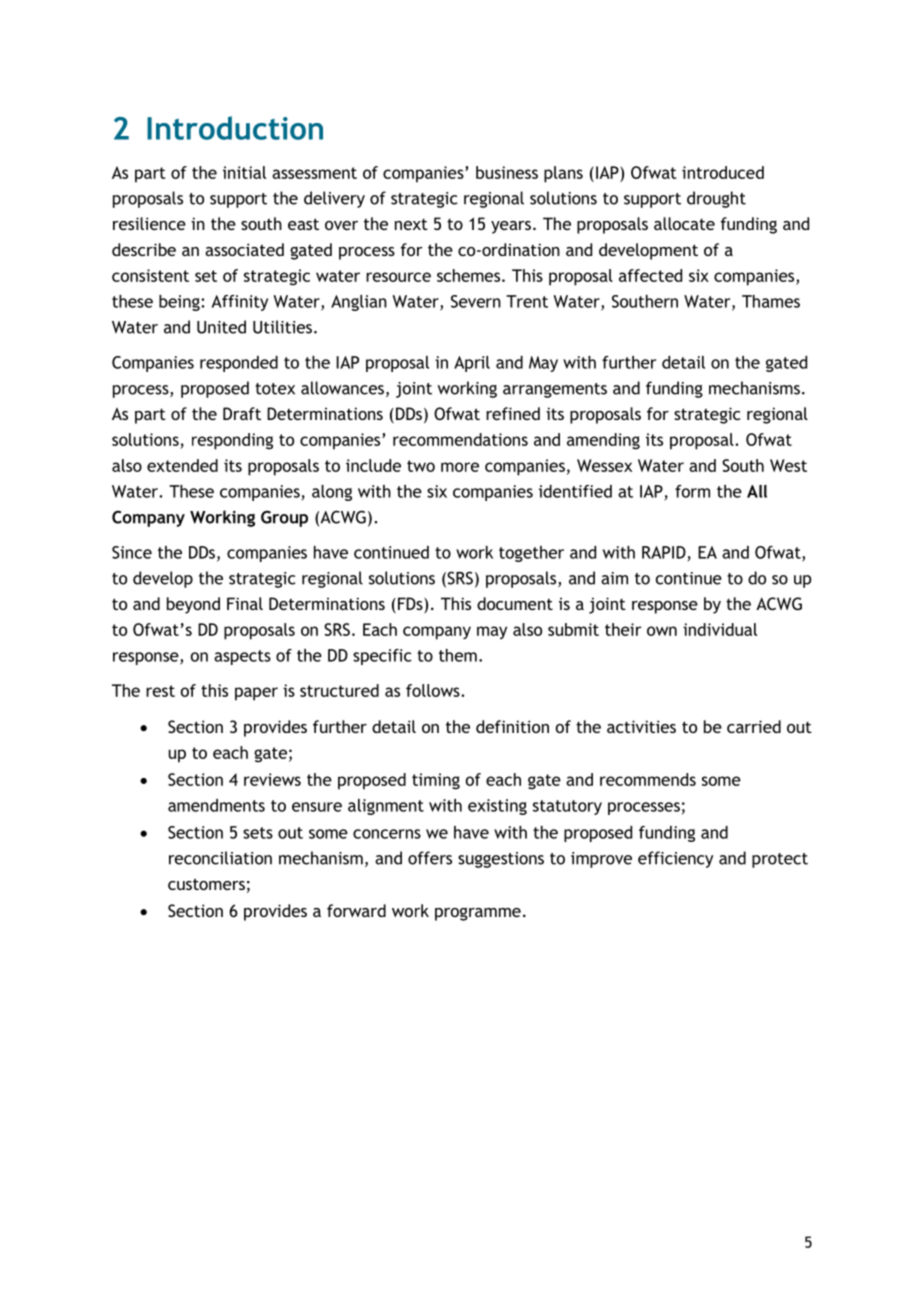 Image resolution: width=924 pixels, height=1308 pixels. Describe the element at coordinates (284, 518) in the image. I see `Group` at that location.
